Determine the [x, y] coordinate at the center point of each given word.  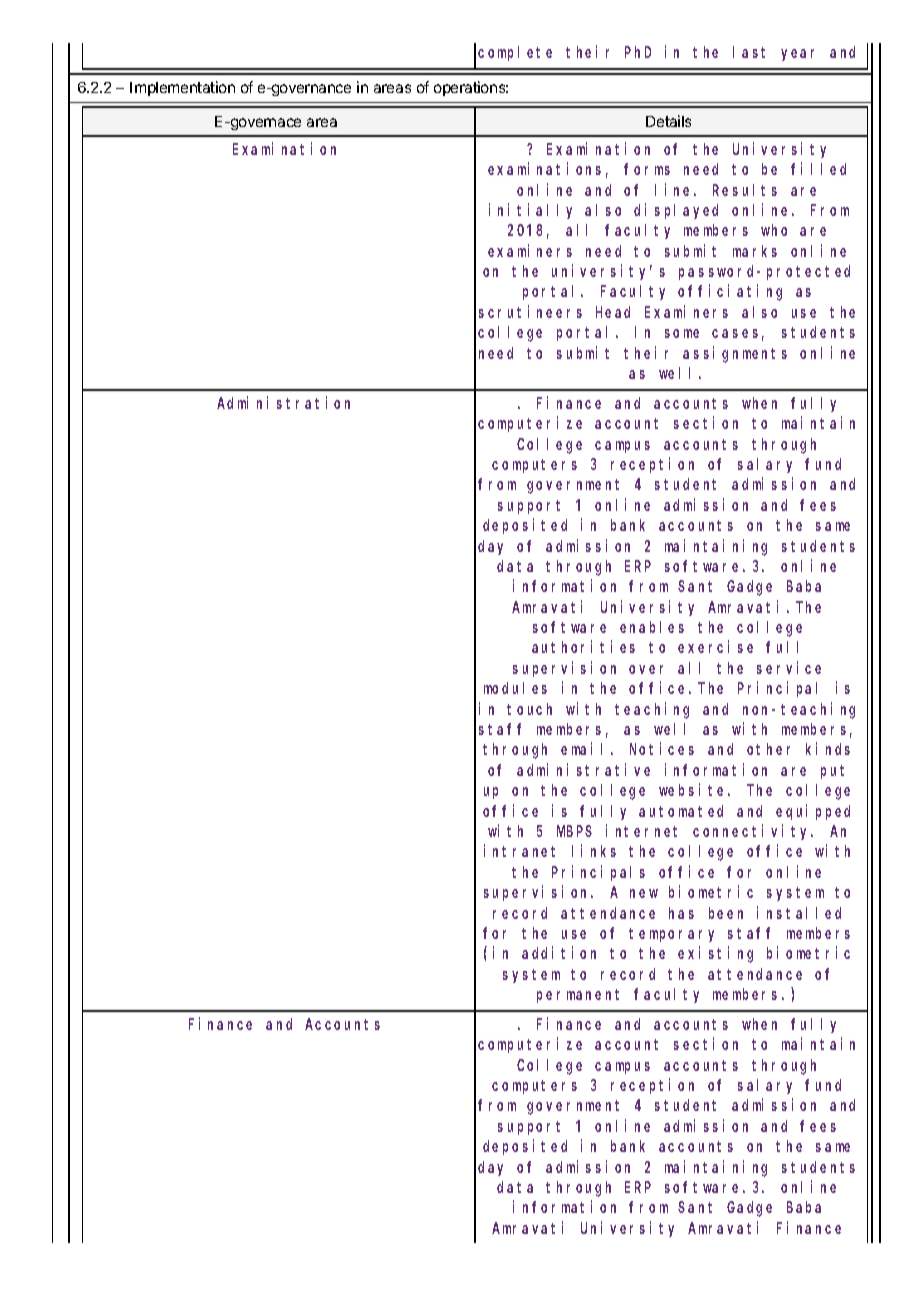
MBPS [574, 831]
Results [745, 190]
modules [515, 688]
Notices [662, 749]
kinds [828, 749]
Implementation [182, 88]
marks [755, 251]
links [594, 851]
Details [668, 121]
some [682, 333]
